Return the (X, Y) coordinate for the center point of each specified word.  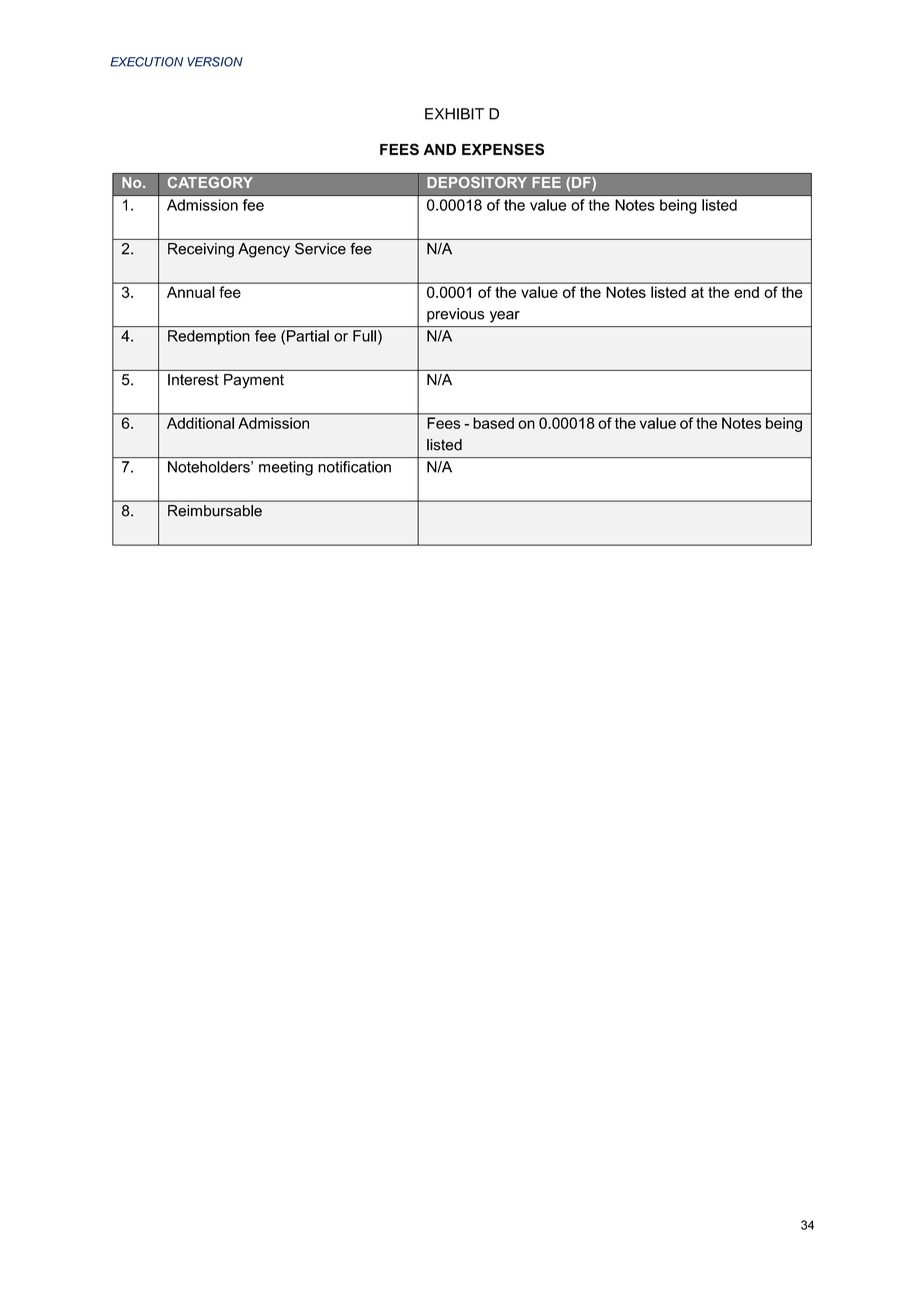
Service (320, 249)
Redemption (209, 337)
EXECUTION (146, 62)
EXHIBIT (454, 114)
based (493, 422)
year (505, 317)
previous (456, 315)
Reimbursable (215, 510)
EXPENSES (503, 149)
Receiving (201, 250)
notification (354, 467)
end (747, 292)
